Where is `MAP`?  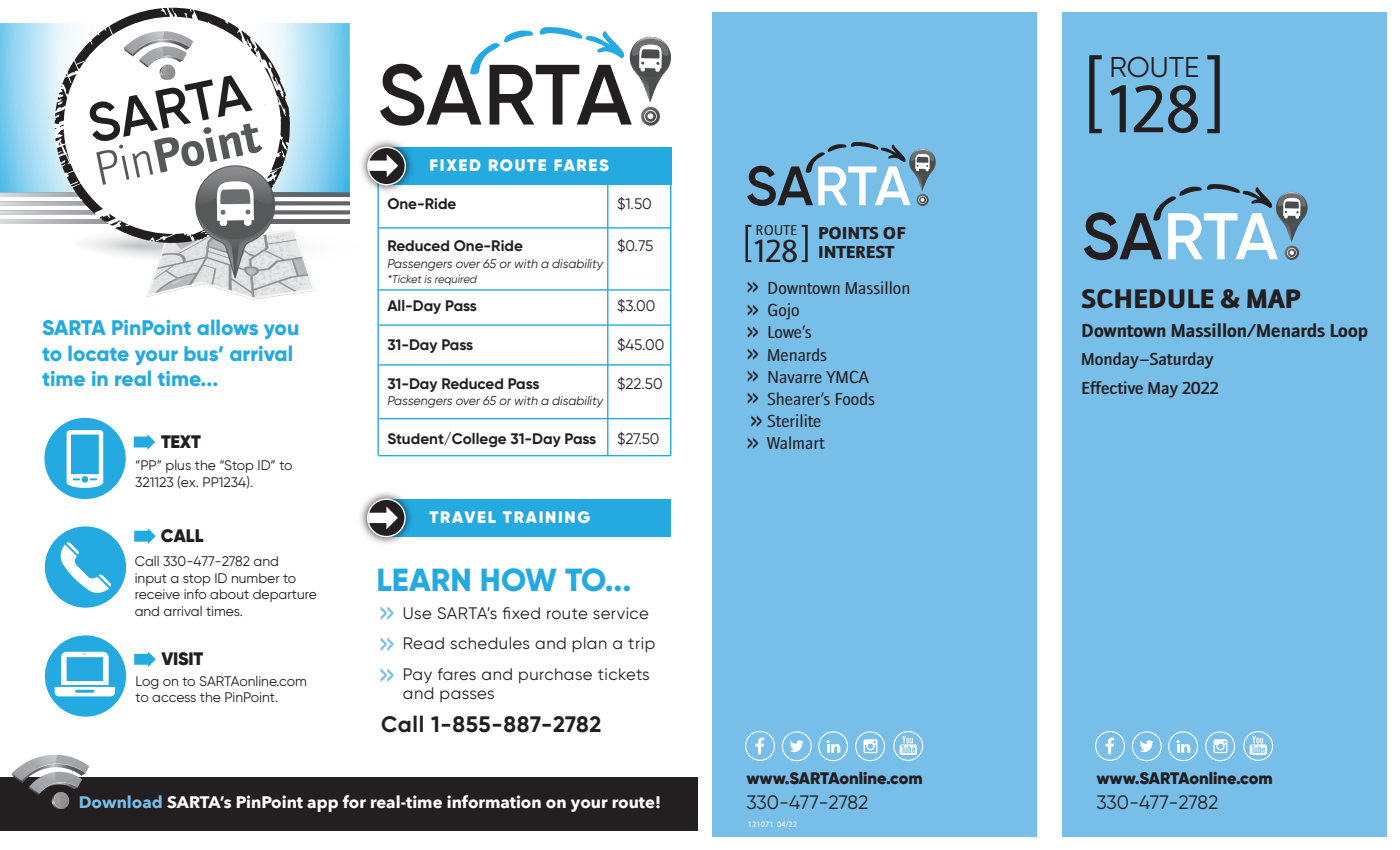
MAP is located at coordinates (1273, 298).
